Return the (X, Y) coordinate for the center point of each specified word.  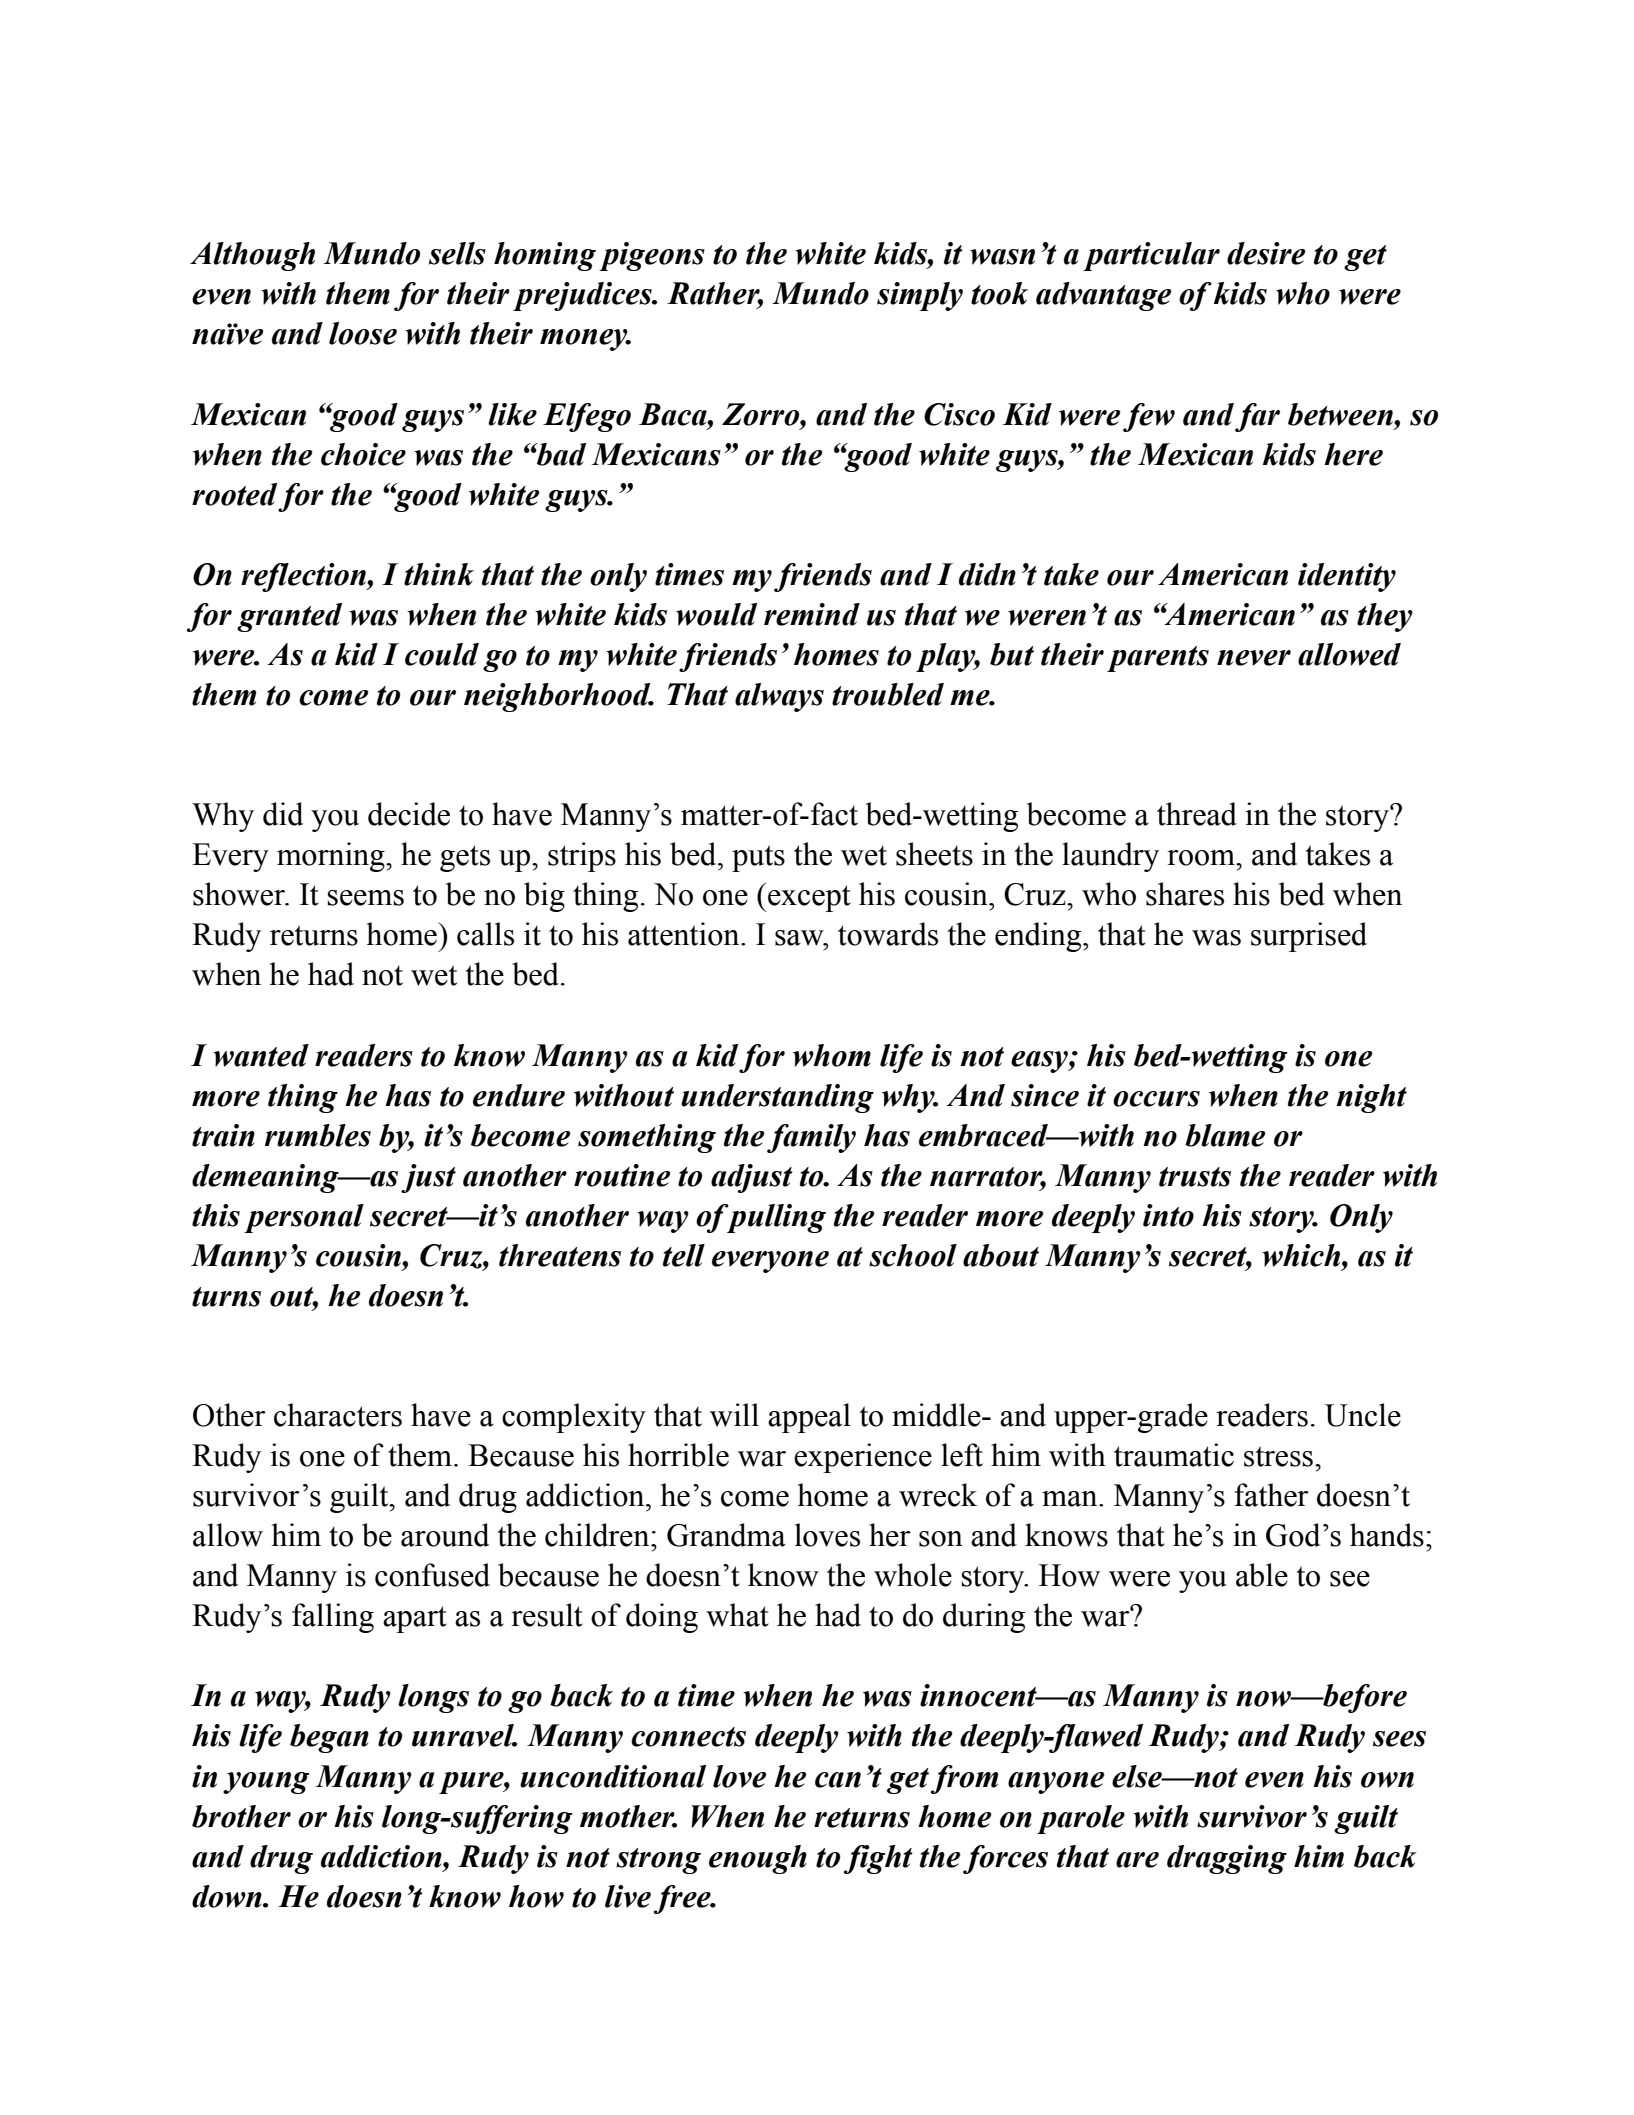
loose (363, 333)
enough (758, 1859)
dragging (1227, 1859)
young (266, 1783)
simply (920, 296)
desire (1266, 253)
